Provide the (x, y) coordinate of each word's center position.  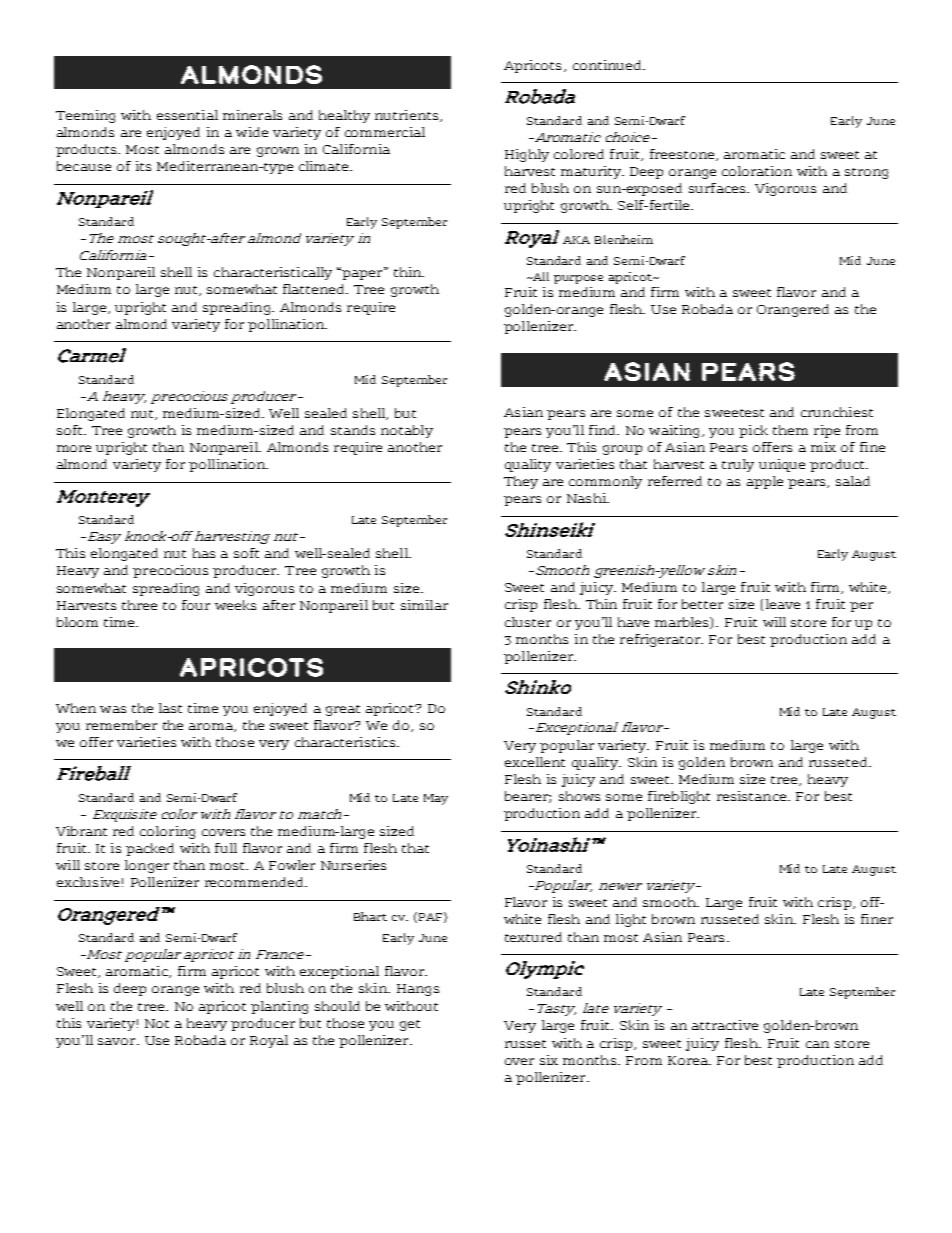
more (74, 448)
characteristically (273, 273)
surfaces (718, 188)
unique (782, 465)
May (436, 799)
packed (150, 849)
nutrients (408, 116)
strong (866, 173)
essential (187, 115)
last (170, 708)
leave (783, 604)
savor (118, 1041)
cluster (528, 622)
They (521, 482)
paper (363, 274)
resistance (753, 796)
